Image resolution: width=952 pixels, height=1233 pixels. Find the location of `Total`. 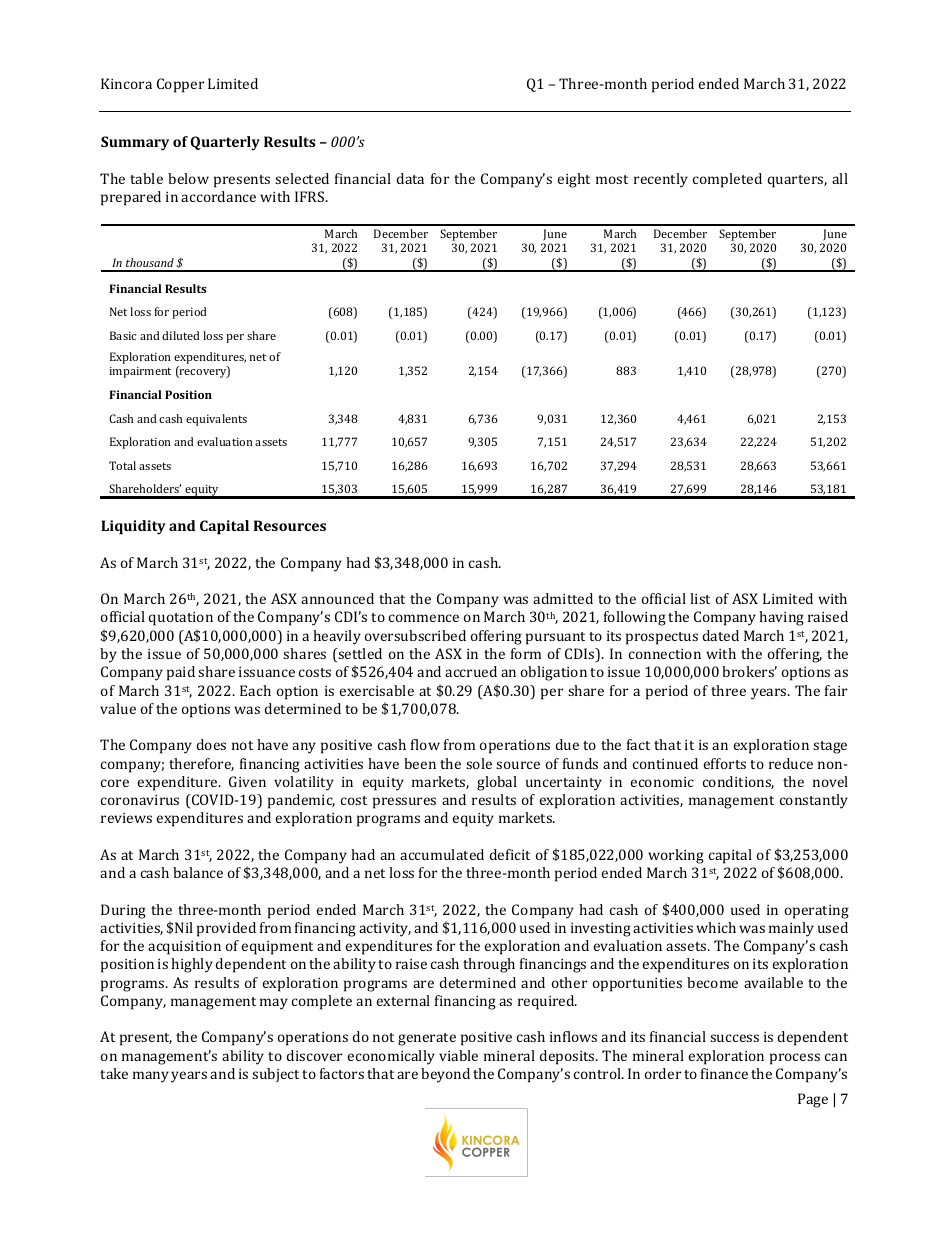

Total is located at coordinates (122, 465).
